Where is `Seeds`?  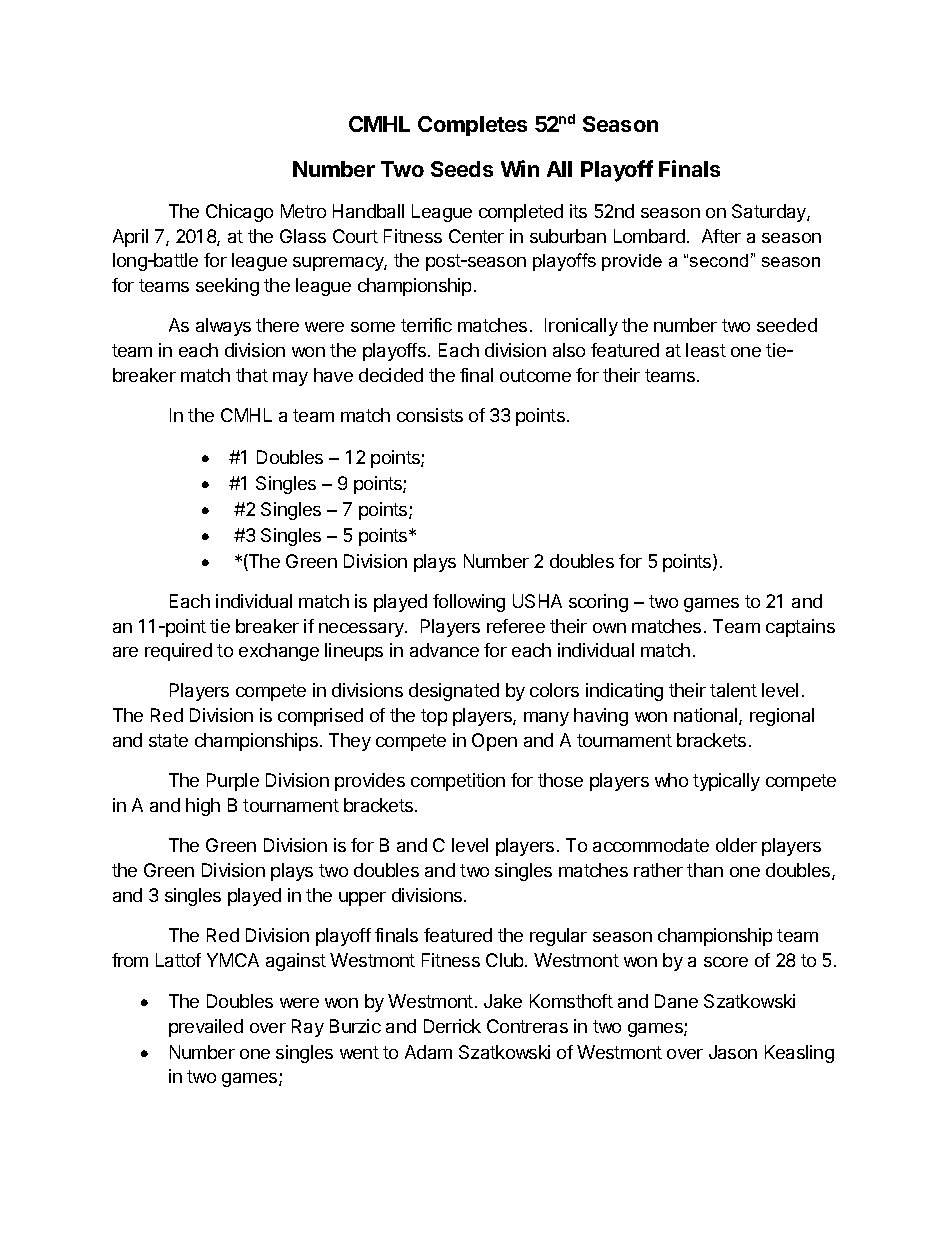
Seeds is located at coordinates (462, 169).
